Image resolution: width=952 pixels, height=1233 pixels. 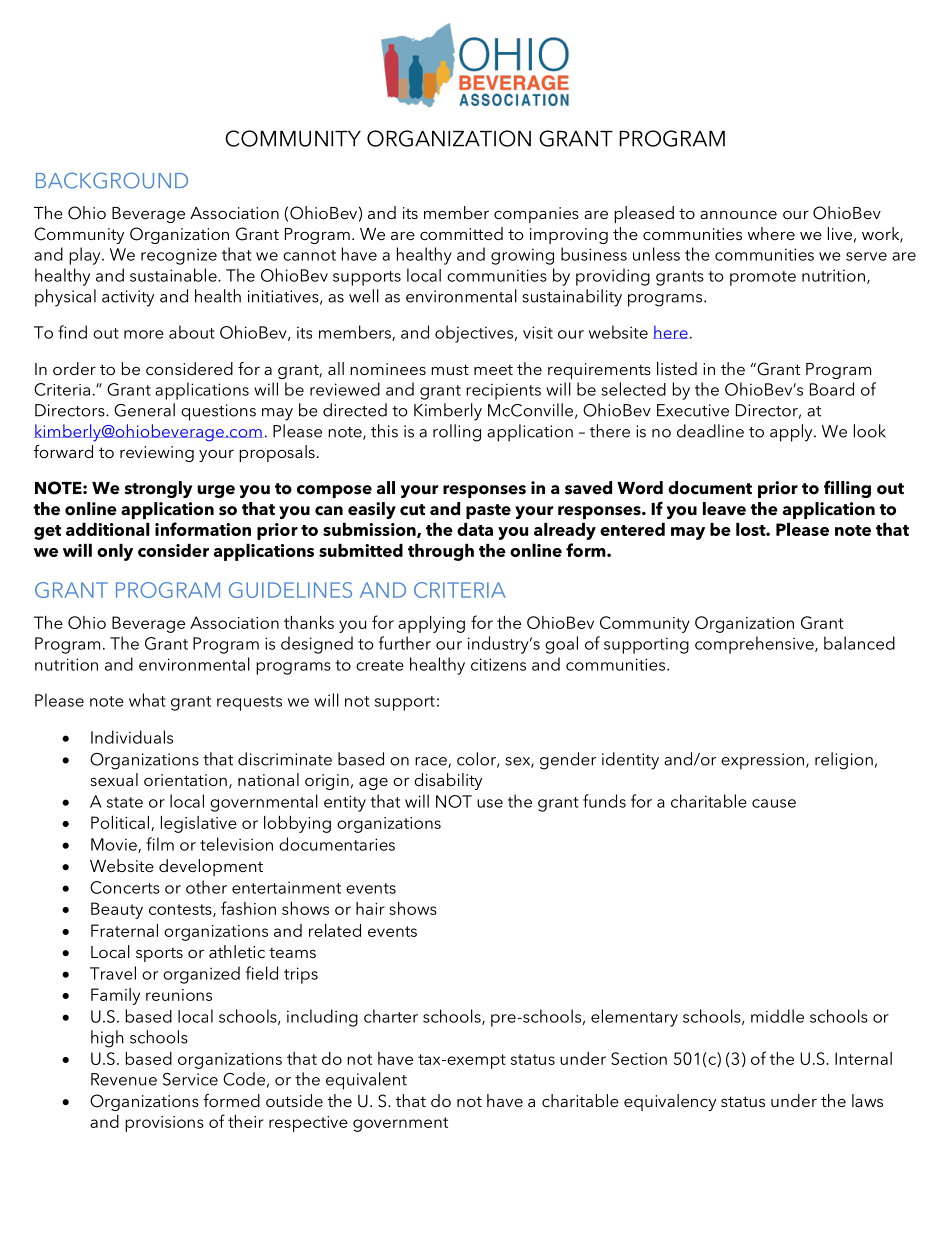 What do you see at coordinates (867, 1100) in the page?
I see `laws` at bounding box center [867, 1100].
